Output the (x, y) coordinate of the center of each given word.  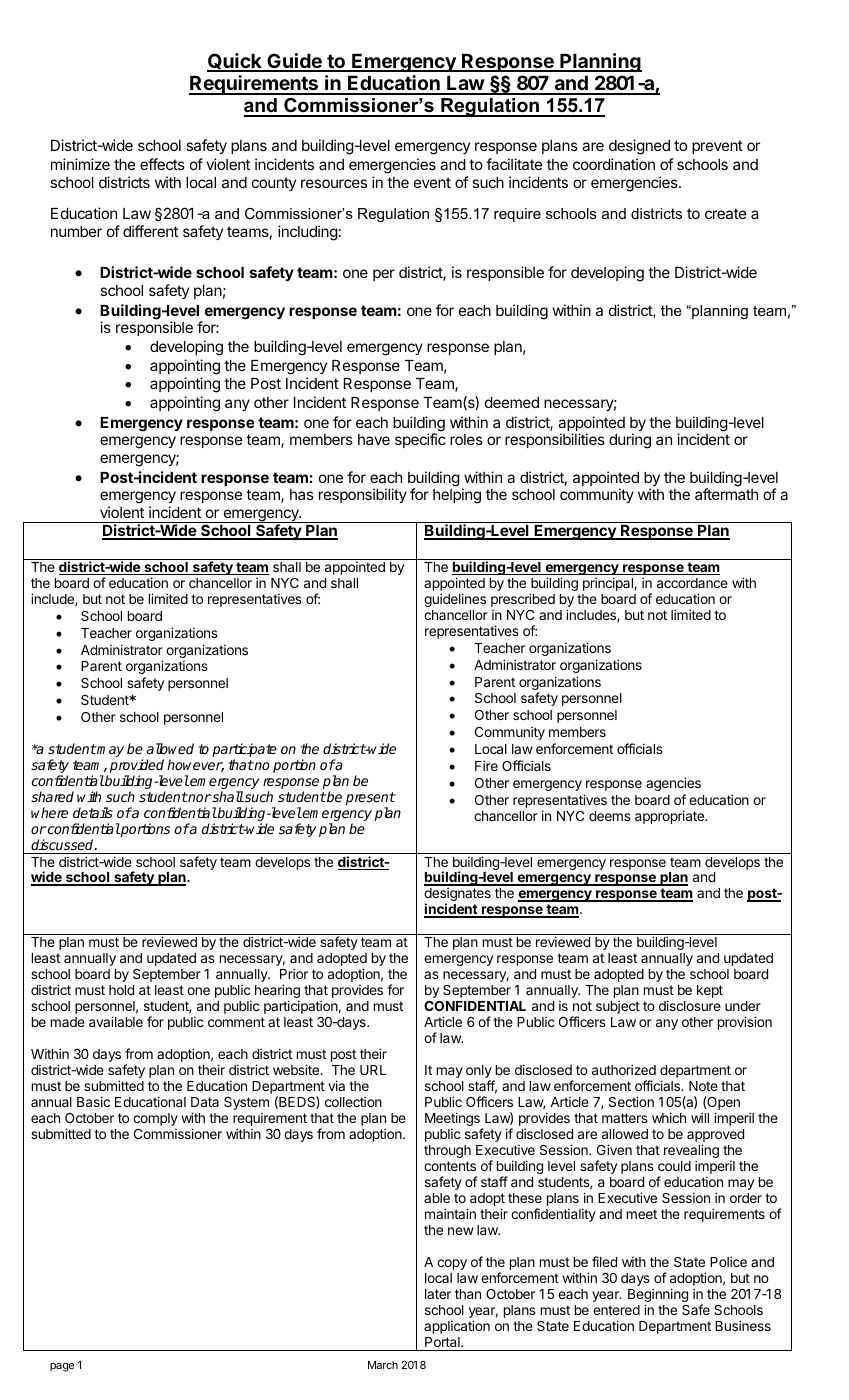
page (62, 1367)
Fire (486, 765)
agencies (673, 784)
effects (162, 164)
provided (137, 767)
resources (334, 183)
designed (639, 147)
